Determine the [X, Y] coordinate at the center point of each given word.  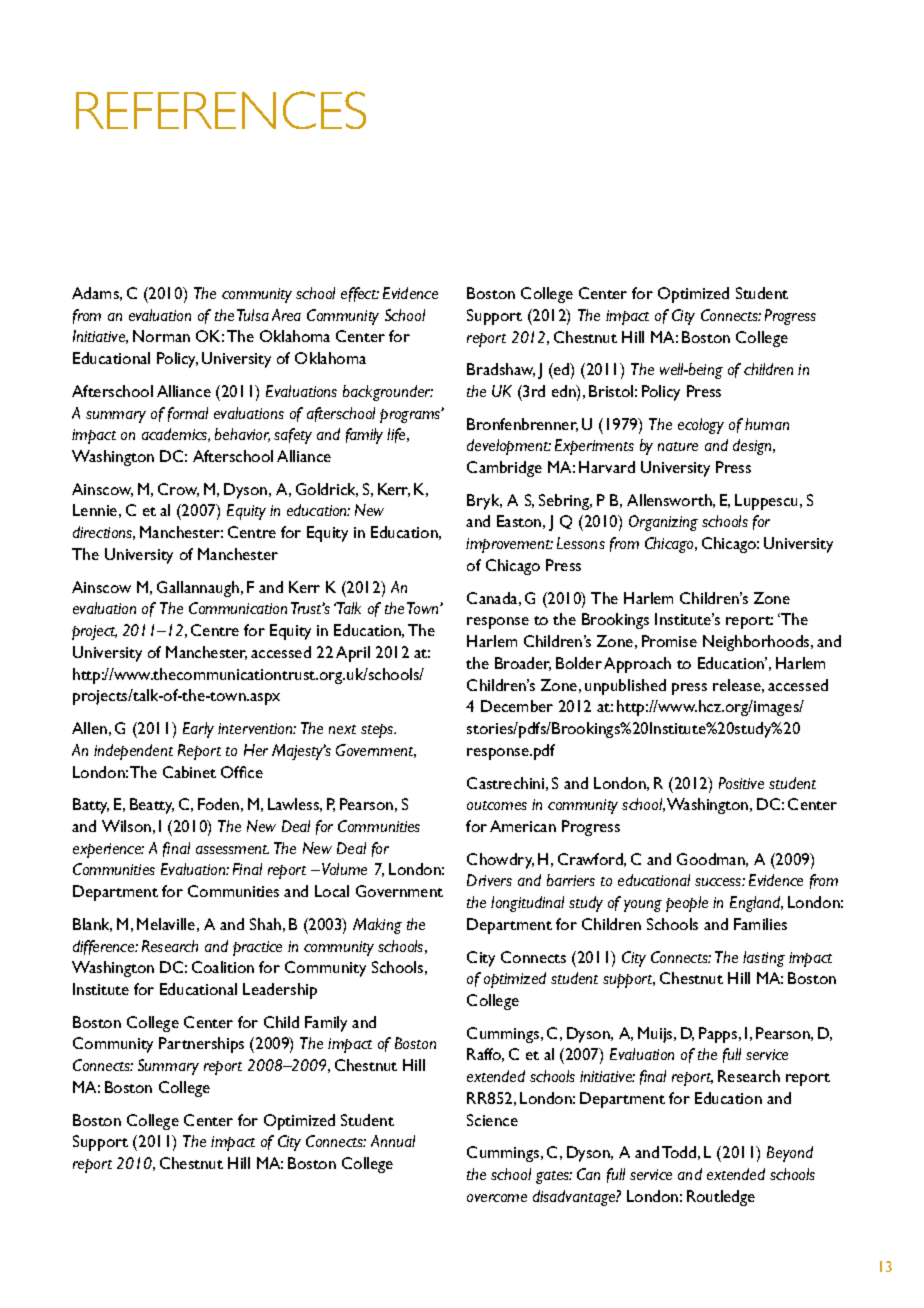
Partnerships [201, 1045]
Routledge [721, 1198]
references [221, 110]
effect [360, 294]
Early [198, 730]
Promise [669, 641]
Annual [393, 1141]
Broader [523, 664]
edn [565, 392]
